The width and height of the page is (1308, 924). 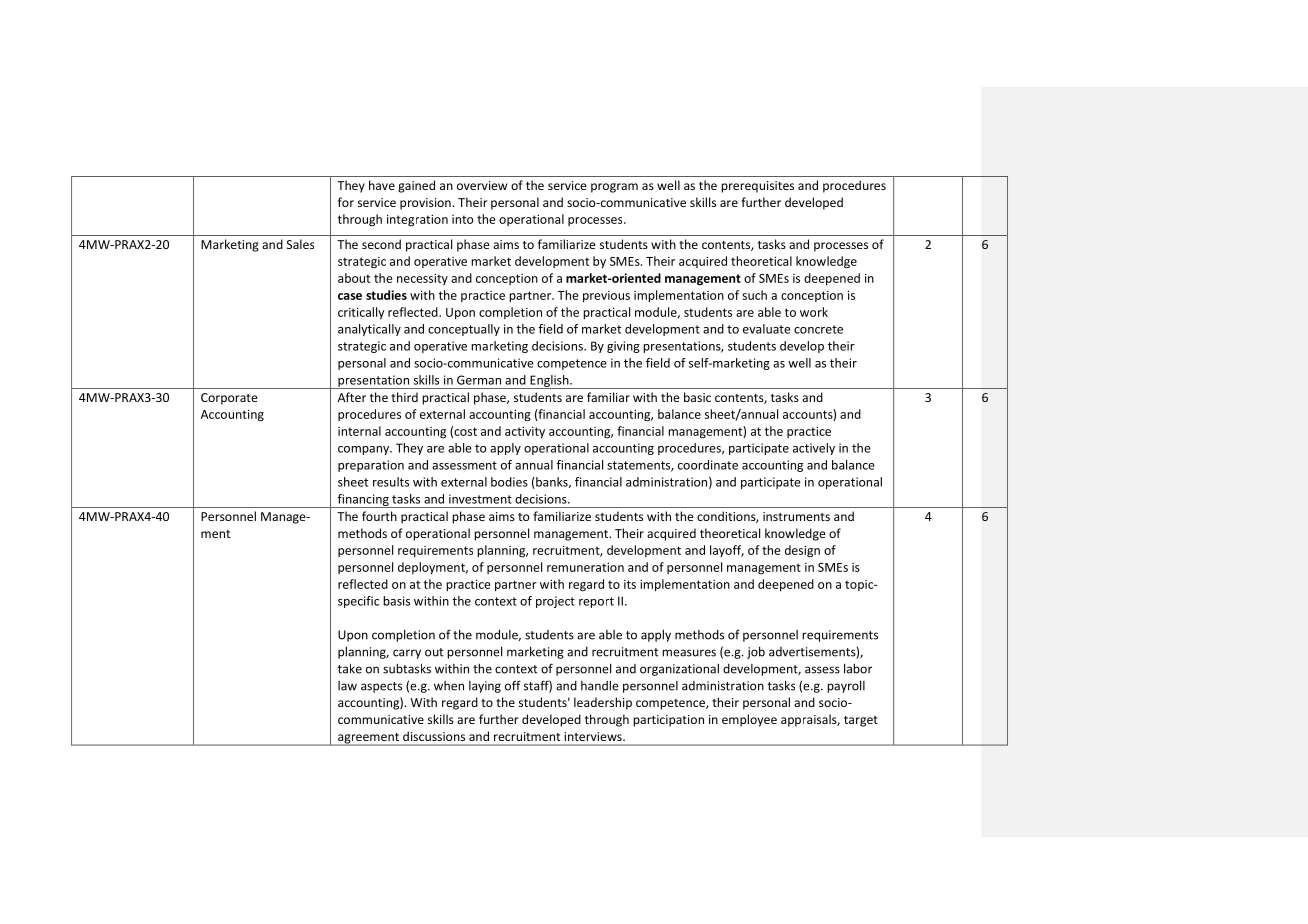 What do you see at coordinates (346, 202) in the page?
I see `for` at bounding box center [346, 202].
